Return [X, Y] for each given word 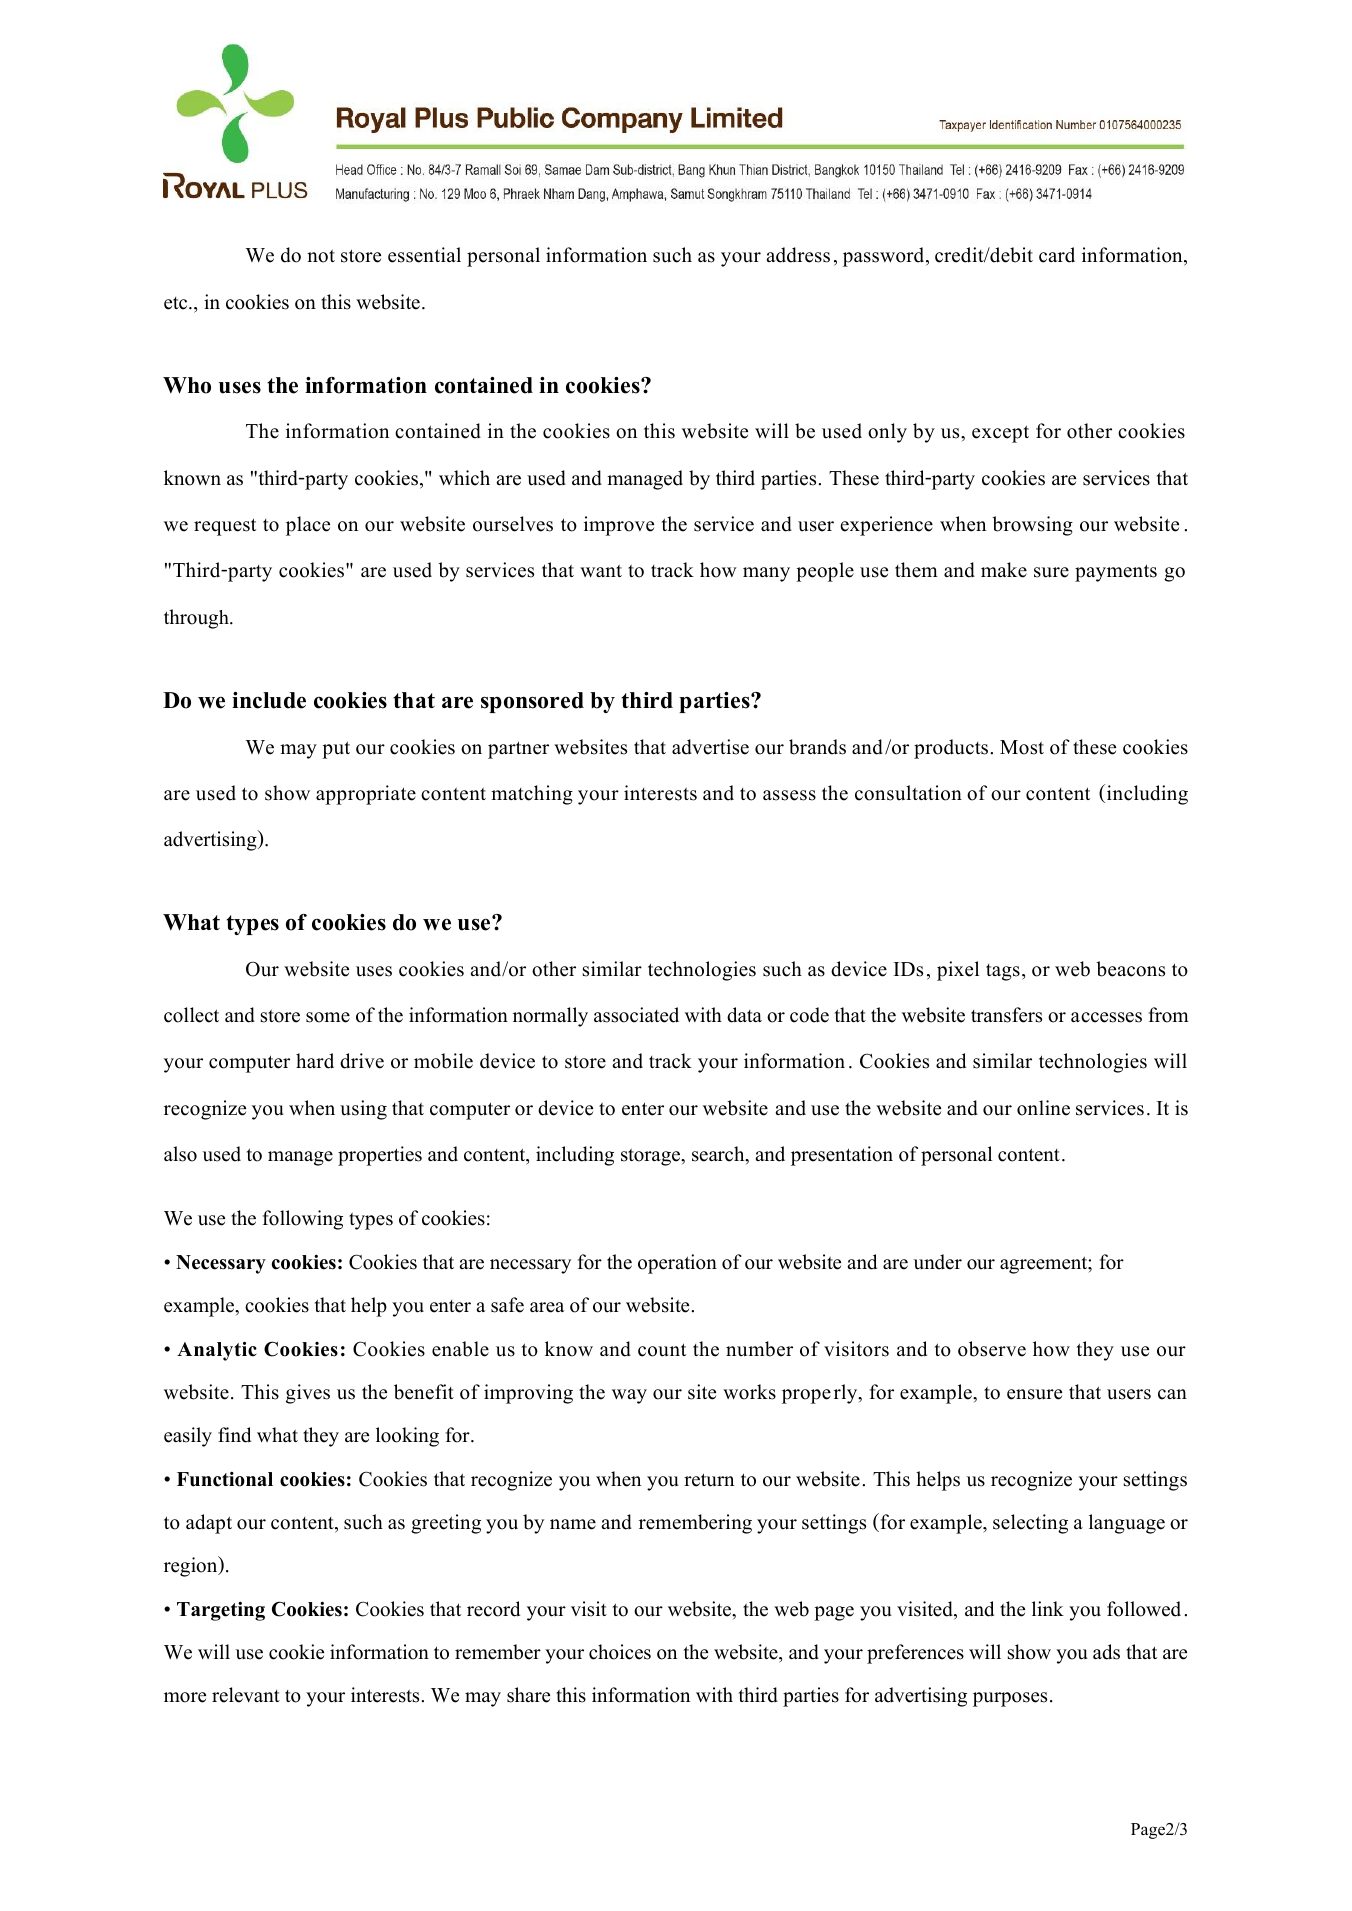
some [328, 1017]
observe [992, 1349]
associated [636, 1015]
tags [1003, 972]
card [1057, 255]
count [662, 1350]
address [798, 255]
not [321, 256]
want [601, 571]
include [269, 700]
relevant [246, 1695]
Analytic [217, 1351]
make [1004, 570]
